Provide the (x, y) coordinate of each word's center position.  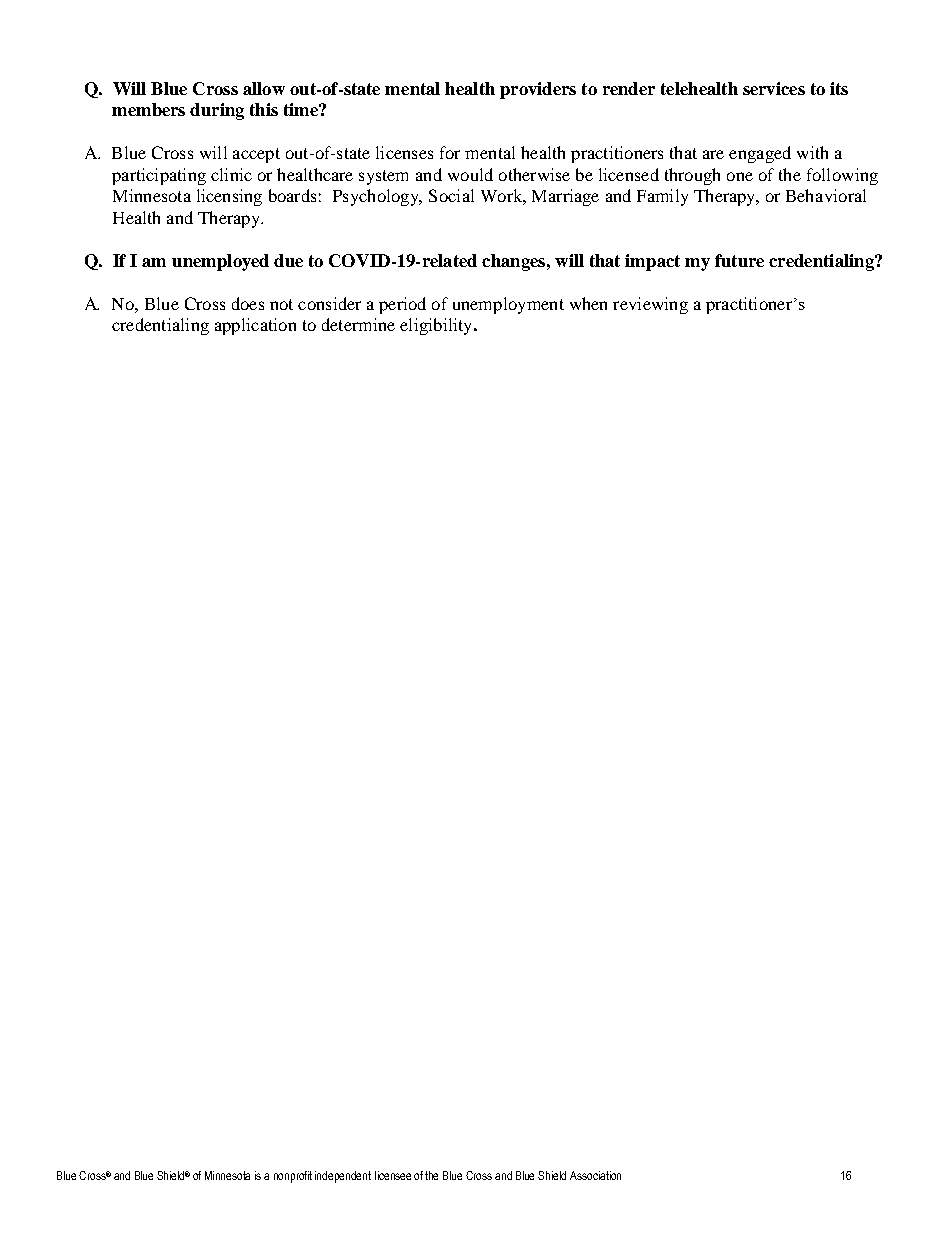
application (255, 326)
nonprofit (293, 1177)
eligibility (437, 326)
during (217, 111)
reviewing (650, 305)
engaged (760, 154)
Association (595, 1175)
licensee (393, 1175)
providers (538, 90)
